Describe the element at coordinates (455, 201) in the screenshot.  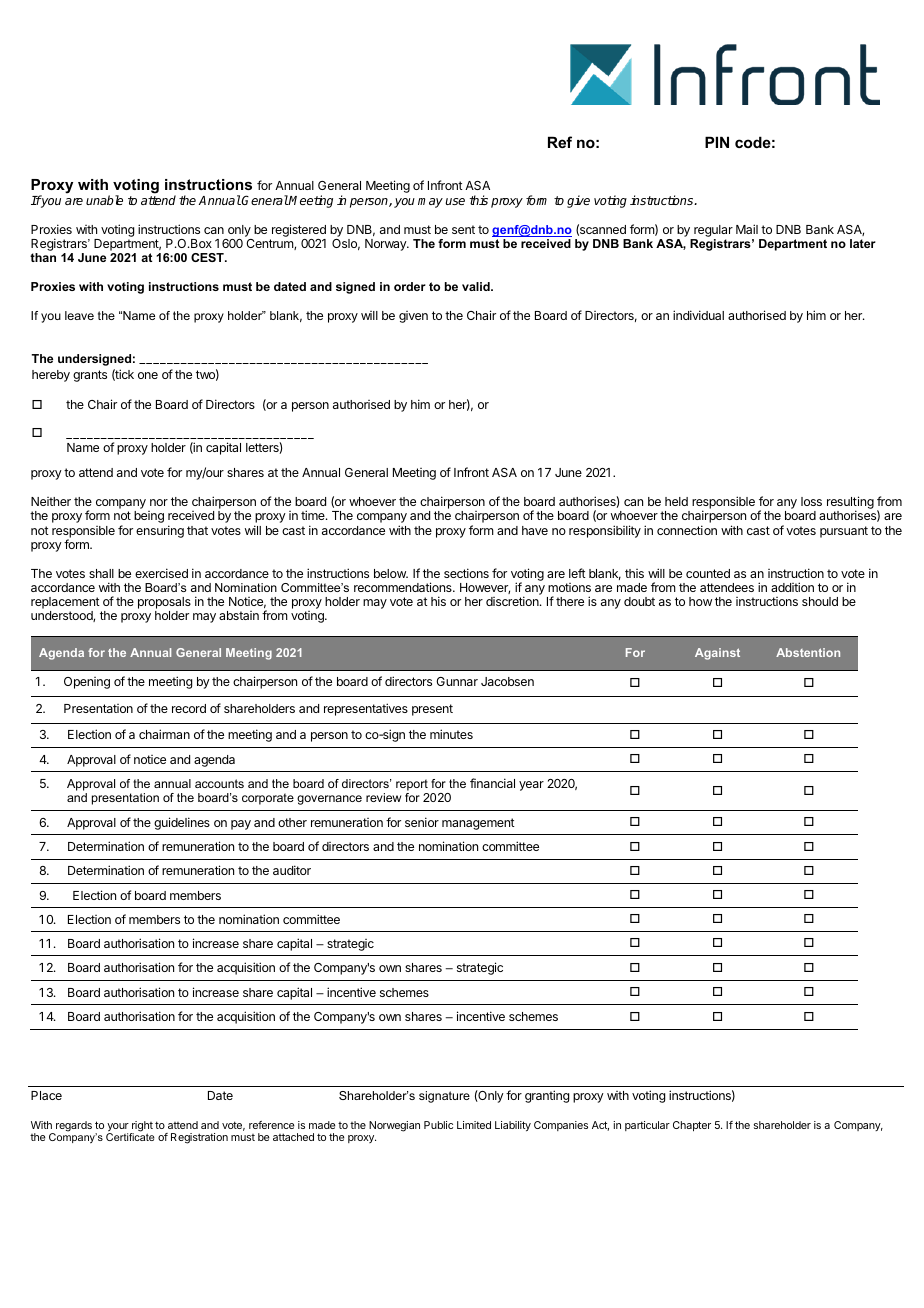
I see `use` at that location.
